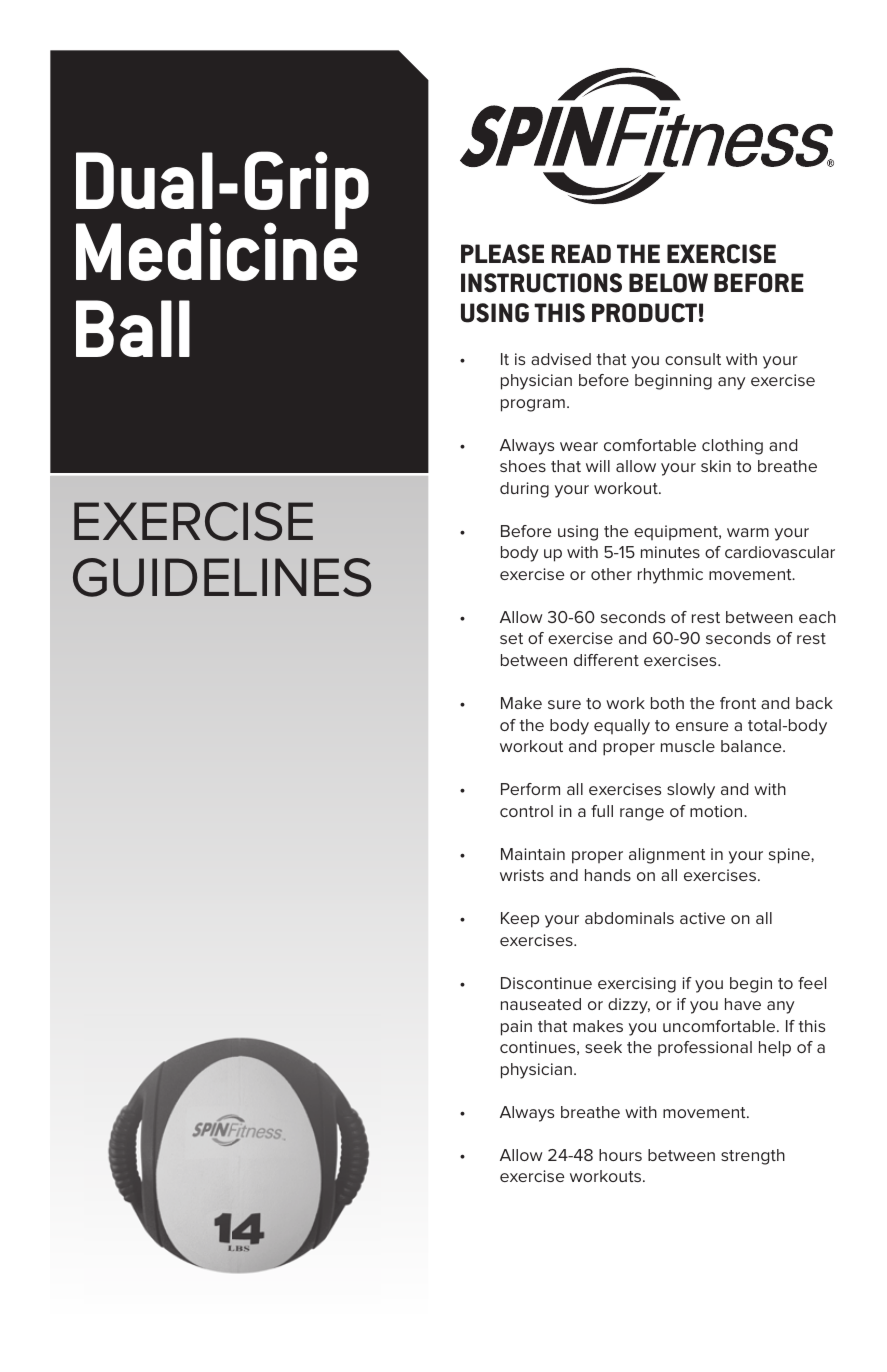  What do you see at coordinates (524, 490) in the page?
I see `during` at bounding box center [524, 490].
